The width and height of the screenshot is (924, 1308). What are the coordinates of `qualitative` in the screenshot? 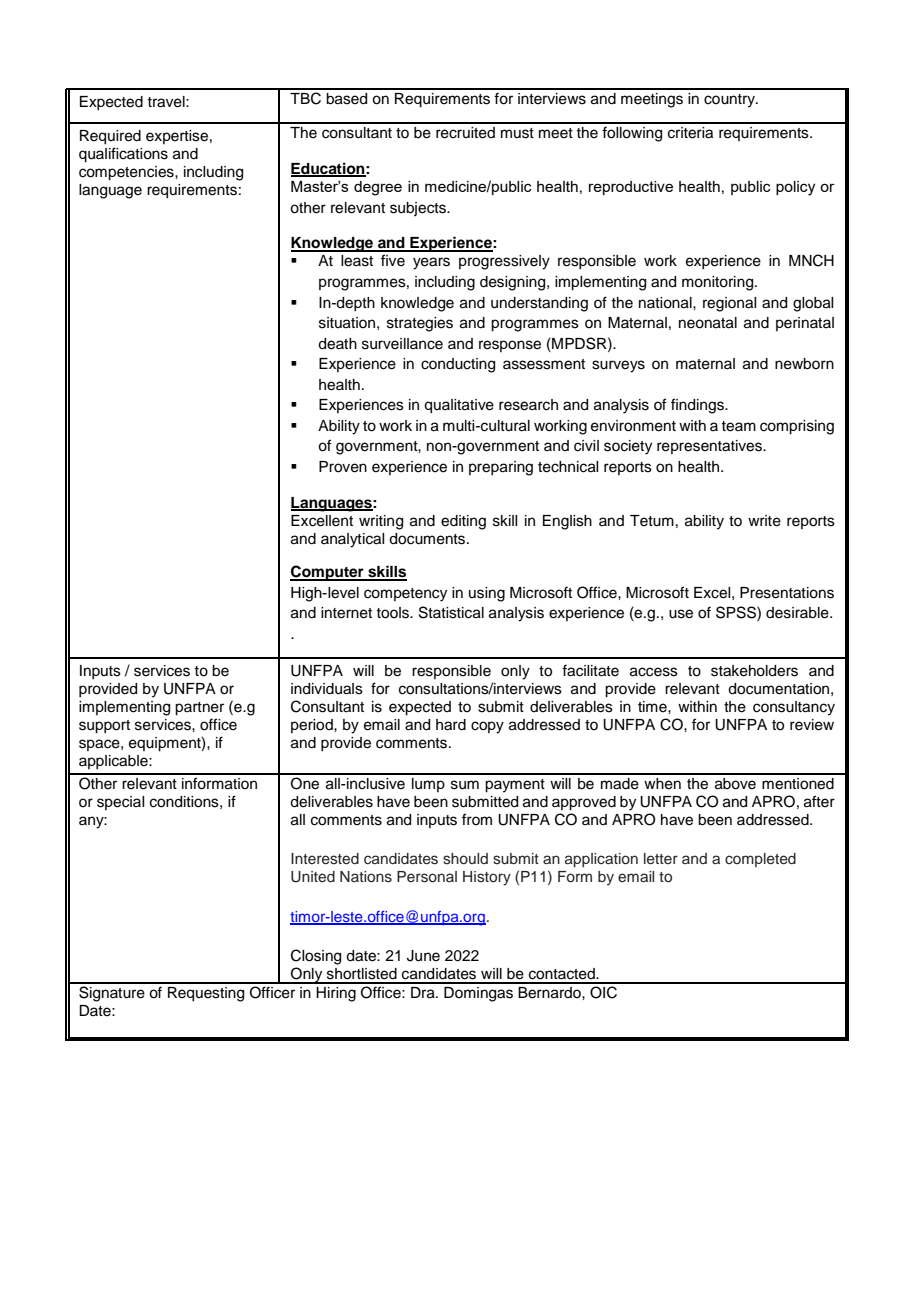 It's located at (459, 406).
